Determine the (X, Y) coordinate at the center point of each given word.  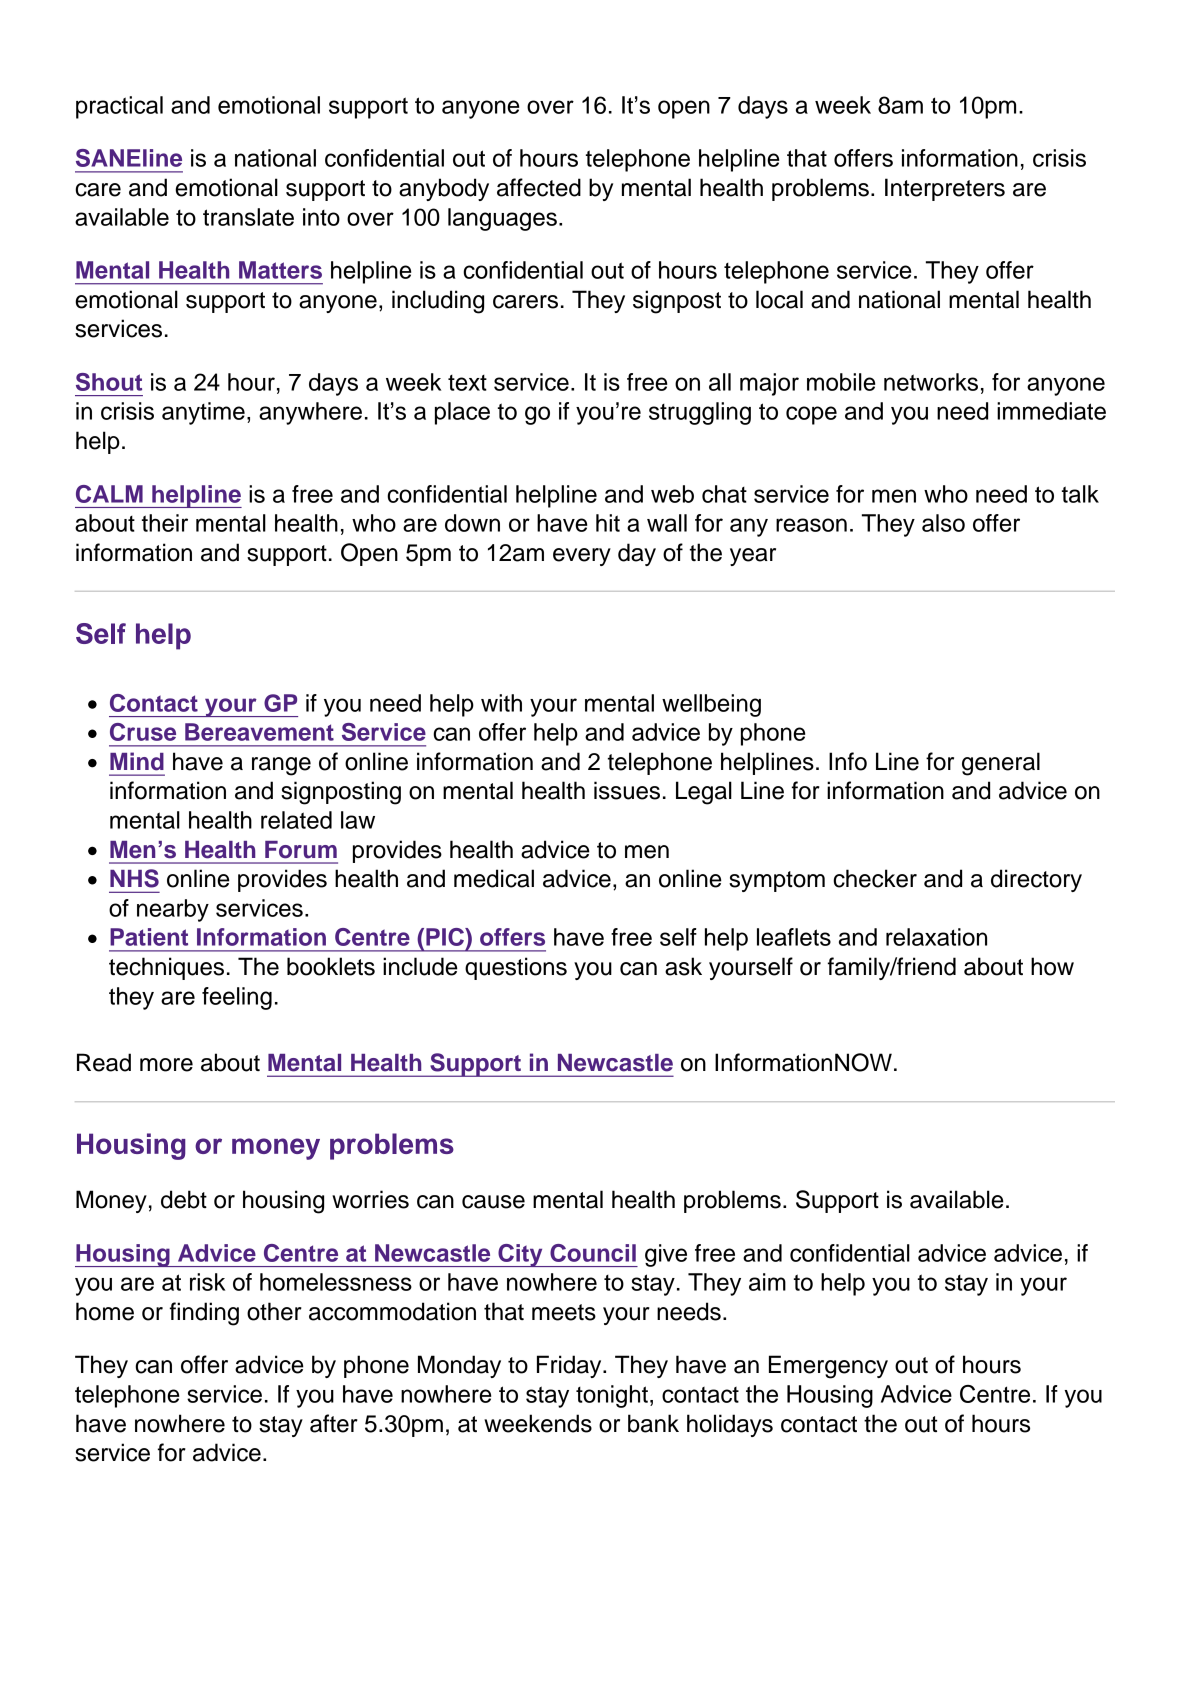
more (166, 1065)
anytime (203, 413)
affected (539, 187)
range (281, 766)
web (672, 494)
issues (627, 790)
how (1052, 966)
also (943, 523)
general (1001, 764)
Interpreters (945, 189)
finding (204, 1314)
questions (516, 968)
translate (248, 217)
